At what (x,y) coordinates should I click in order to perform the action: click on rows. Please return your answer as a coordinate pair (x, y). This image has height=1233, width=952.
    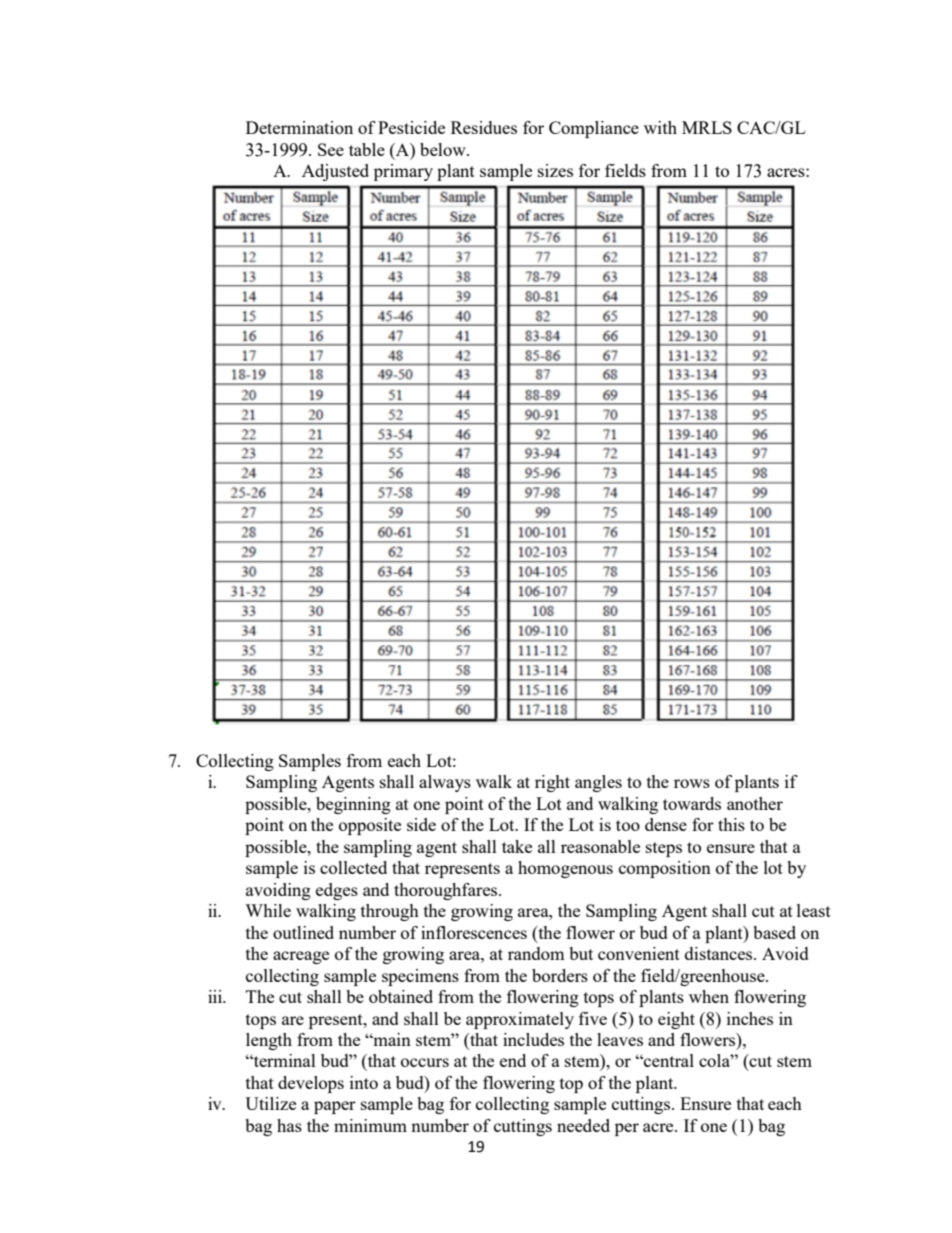
    Looking at the image, I should click on (692, 783).
